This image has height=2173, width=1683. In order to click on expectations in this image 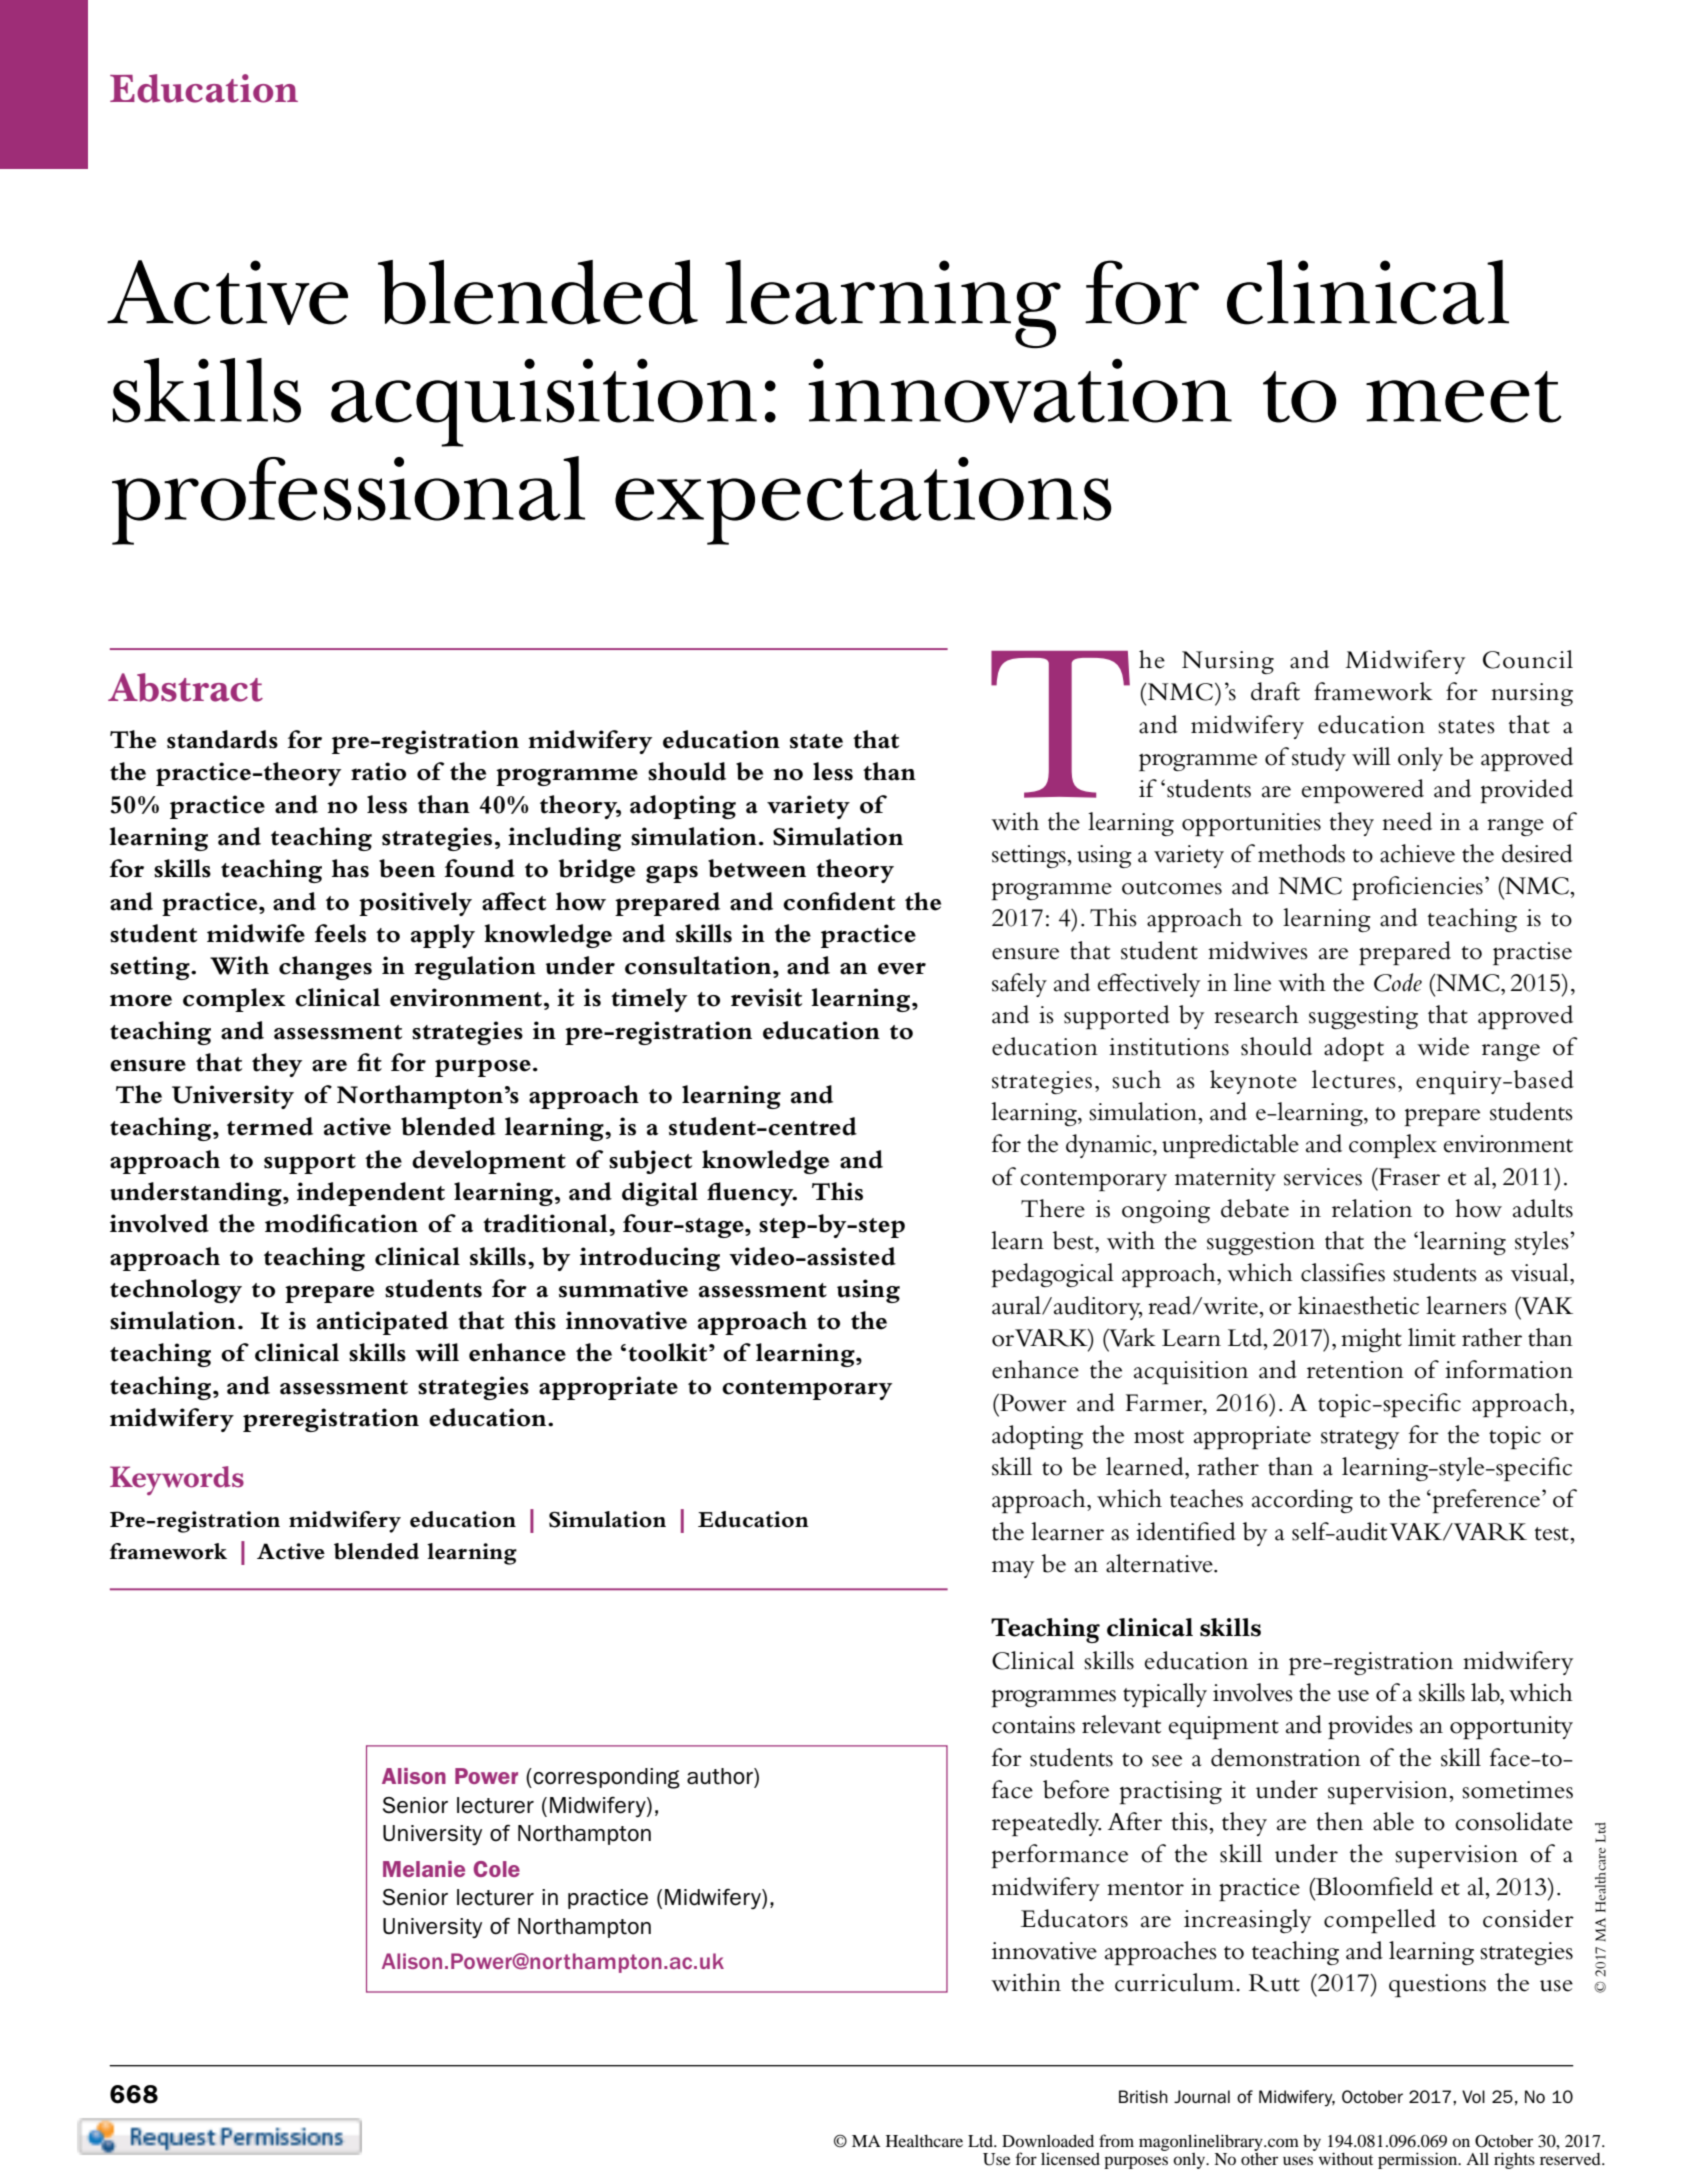, I will do `click(863, 501)`.
